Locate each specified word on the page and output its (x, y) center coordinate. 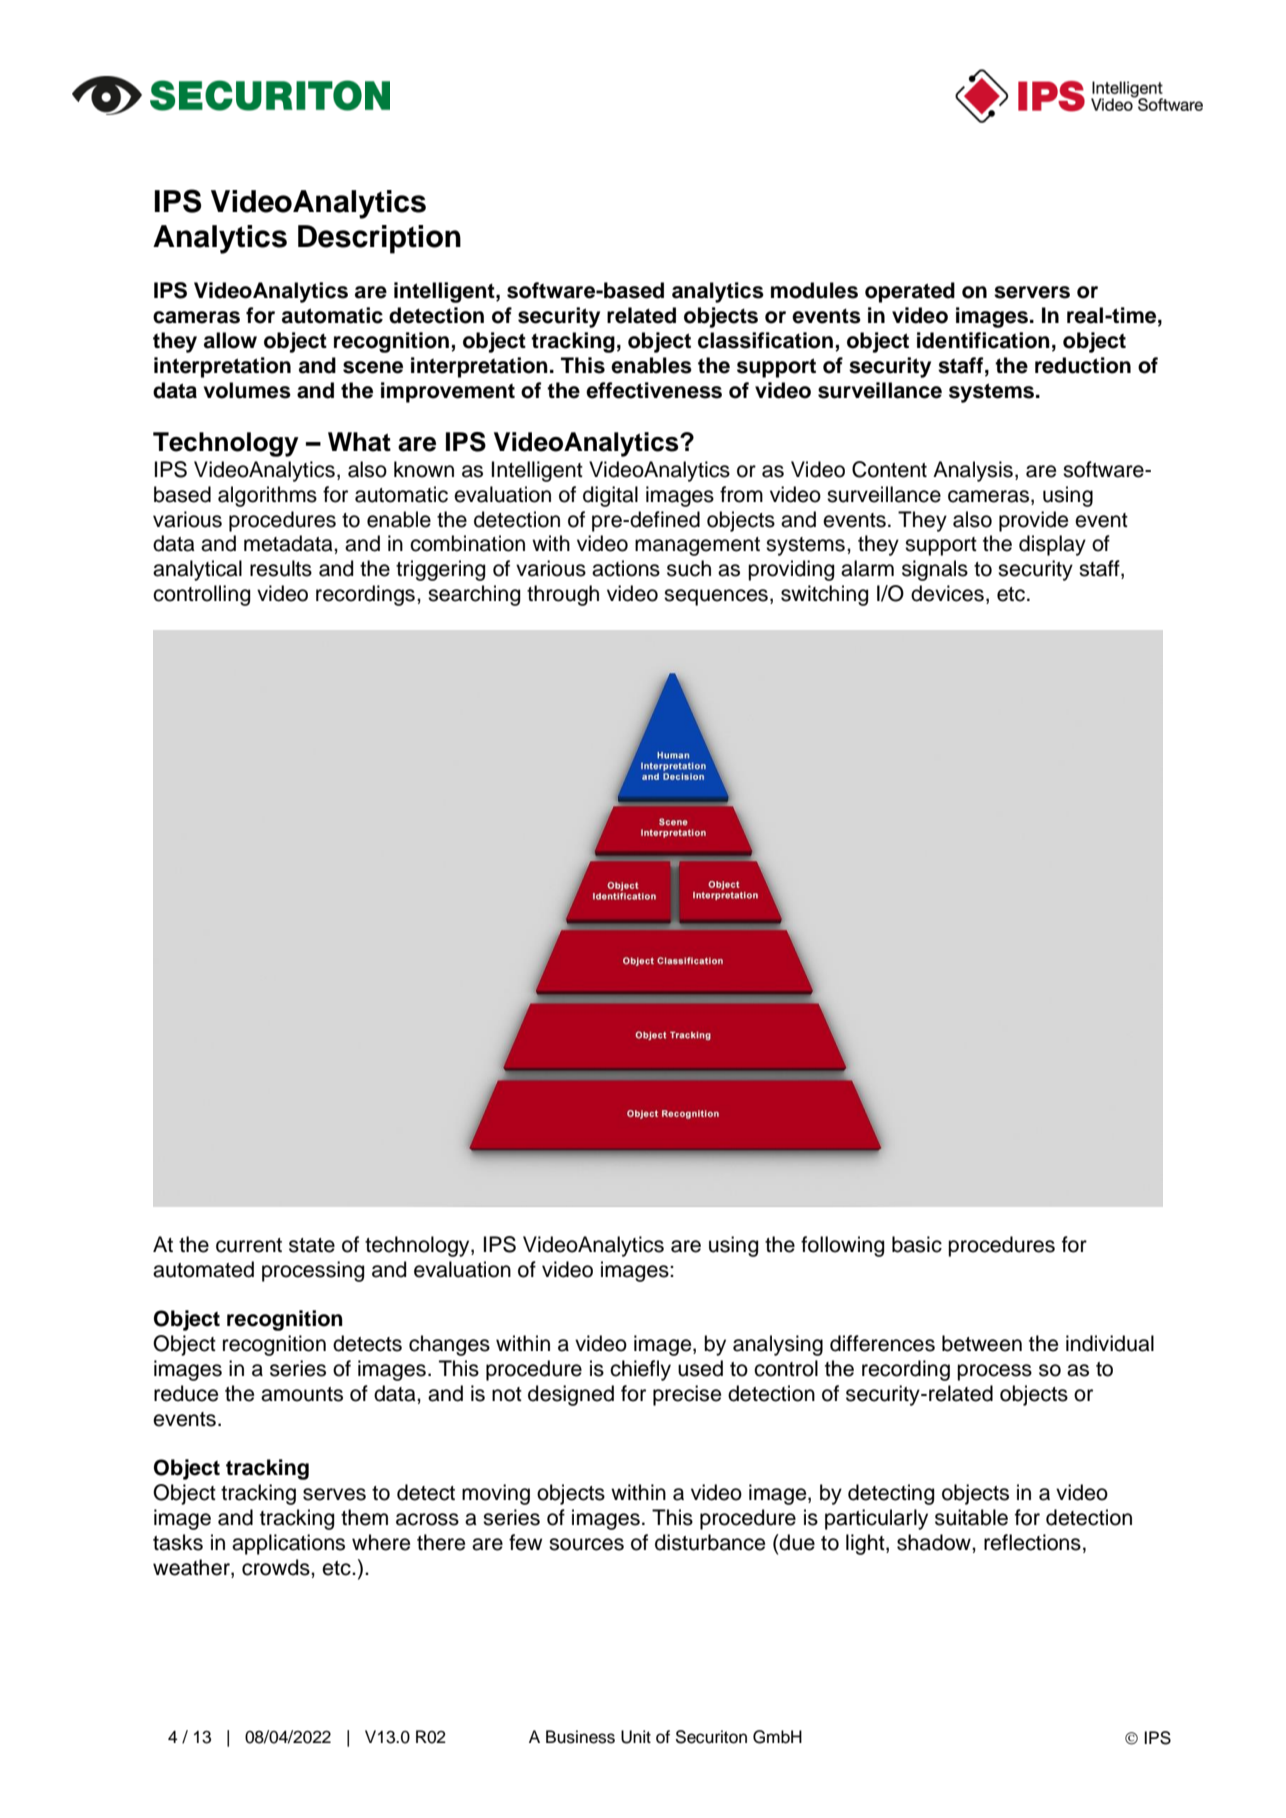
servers (1032, 292)
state (312, 1245)
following (842, 1246)
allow (230, 340)
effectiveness (654, 390)
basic (917, 1244)
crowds (277, 1567)
